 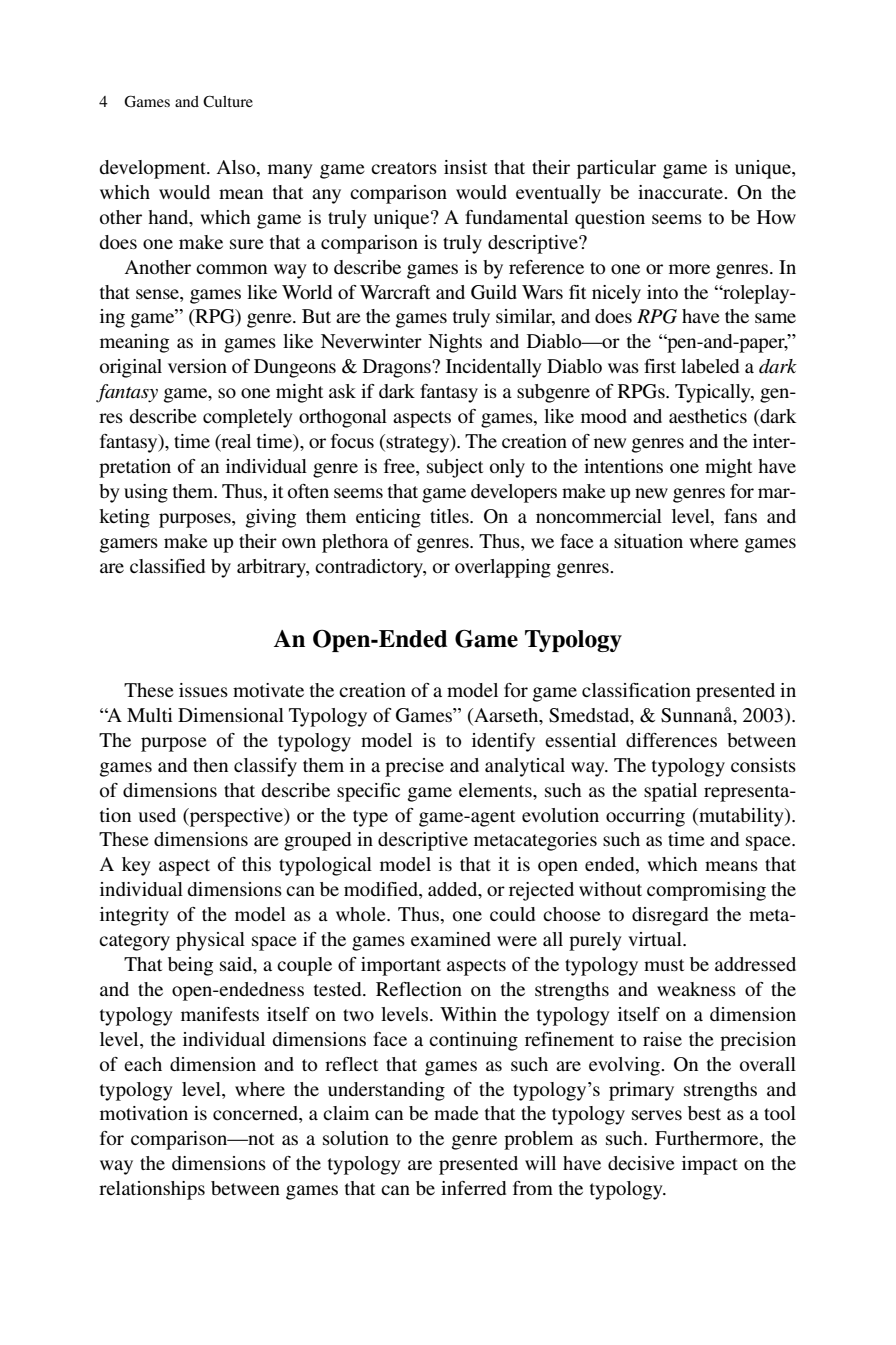 What do you see at coordinates (465, 167) in the screenshot?
I see `insist` at bounding box center [465, 167].
